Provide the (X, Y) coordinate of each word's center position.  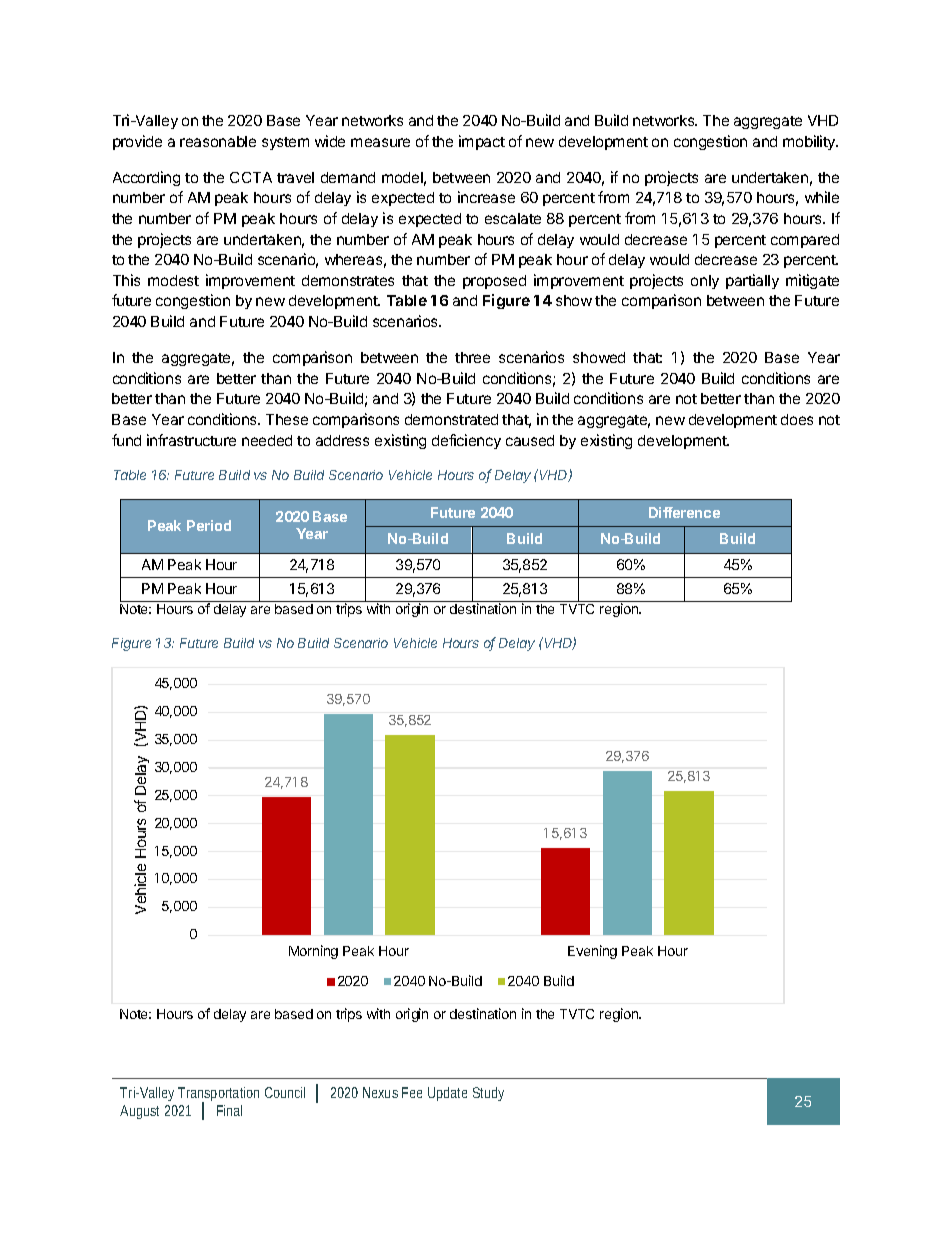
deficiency (466, 441)
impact (482, 142)
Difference (684, 512)
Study (488, 1094)
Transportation (218, 1095)
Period (209, 525)
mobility (810, 142)
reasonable (218, 141)
